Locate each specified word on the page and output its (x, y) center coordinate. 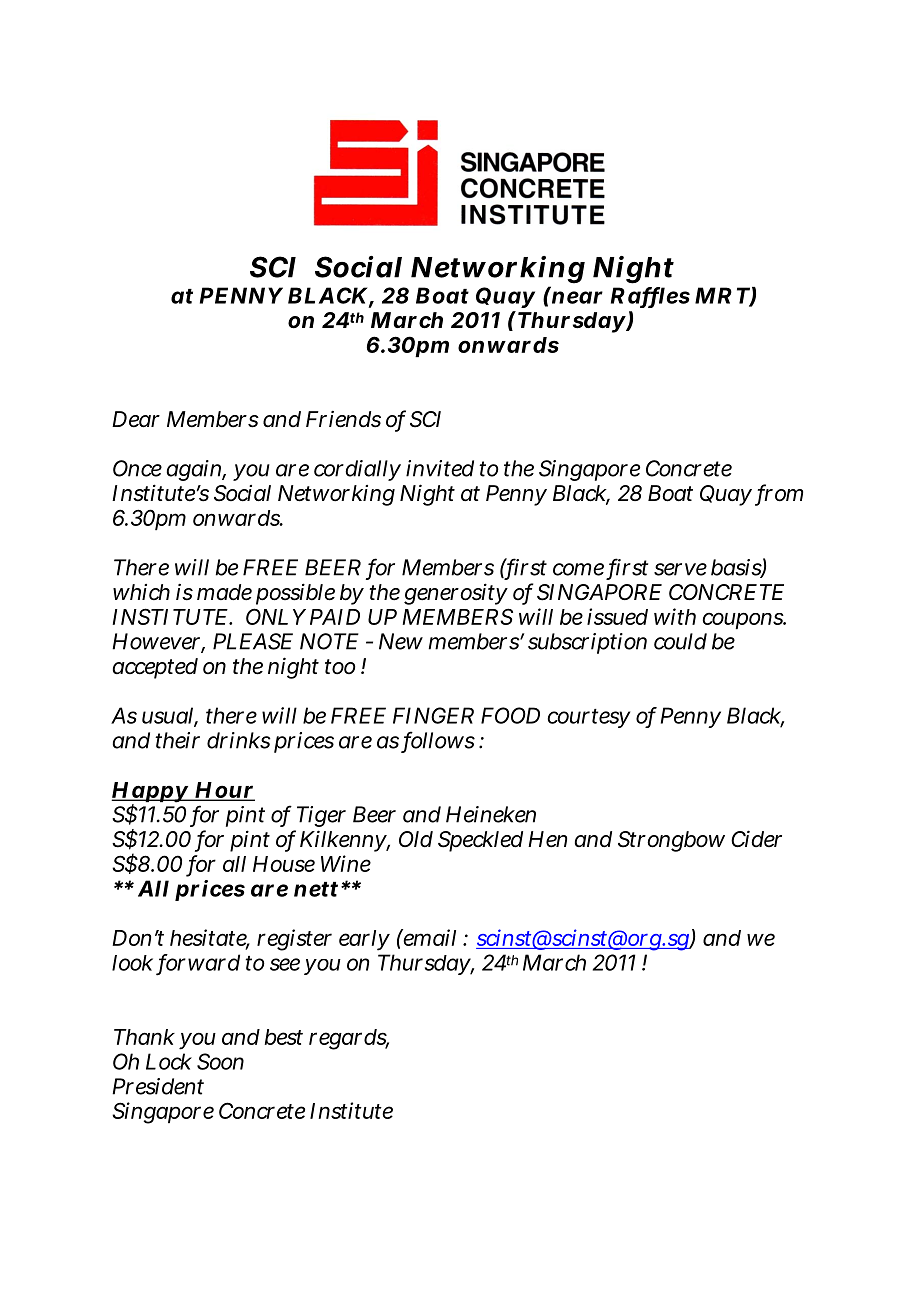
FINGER (433, 715)
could (680, 641)
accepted (155, 668)
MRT (723, 296)
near (577, 297)
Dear (136, 419)
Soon (220, 1061)
